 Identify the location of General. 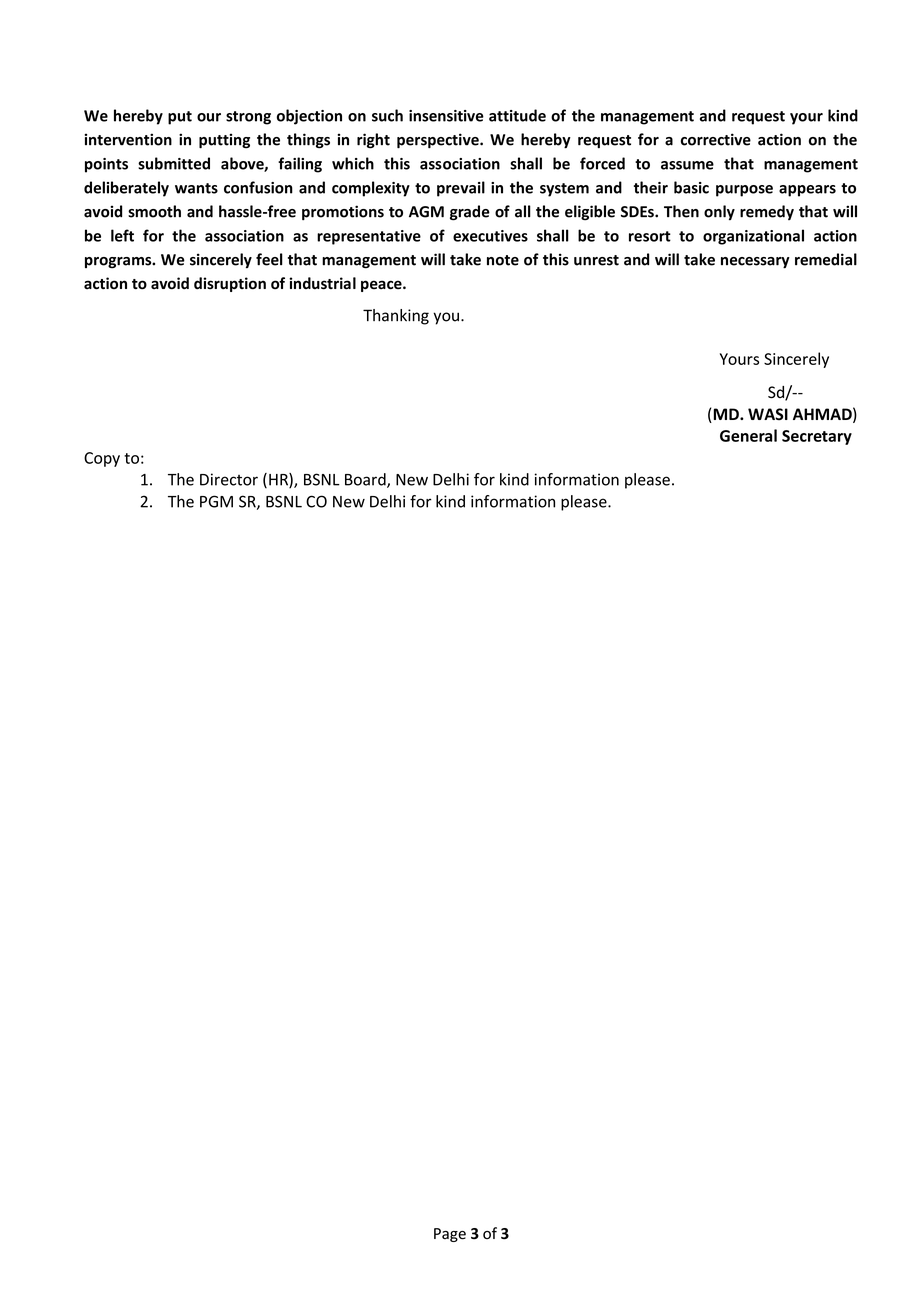
(748, 435).
